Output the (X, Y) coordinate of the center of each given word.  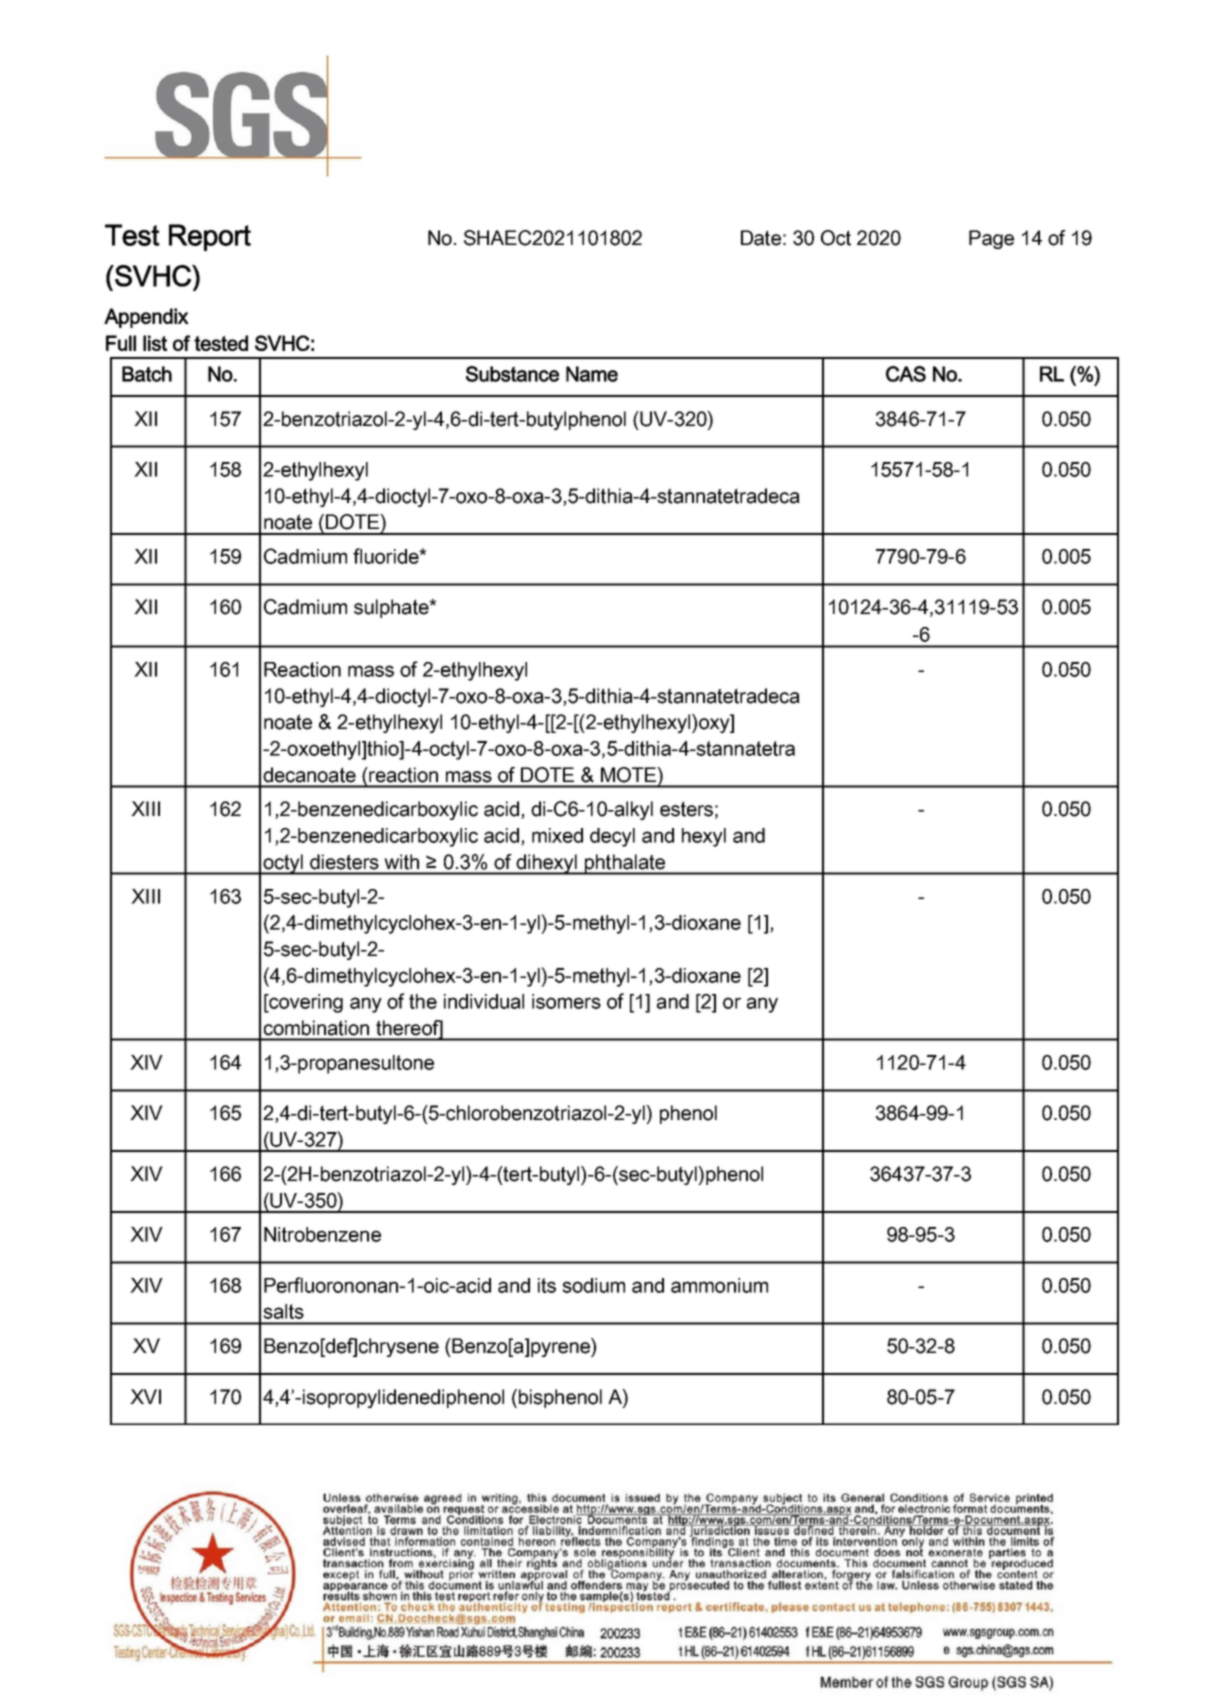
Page (991, 239)
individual (484, 1001)
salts (283, 1311)
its (547, 1285)
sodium (593, 1285)
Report (210, 237)
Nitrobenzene (322, 1234)
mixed (557, 835)
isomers (566, 1001)
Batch (147, 374)
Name (592, 374)
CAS (906, 374)
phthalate (624, 864)
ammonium (719, 1285)
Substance (512, 374)
